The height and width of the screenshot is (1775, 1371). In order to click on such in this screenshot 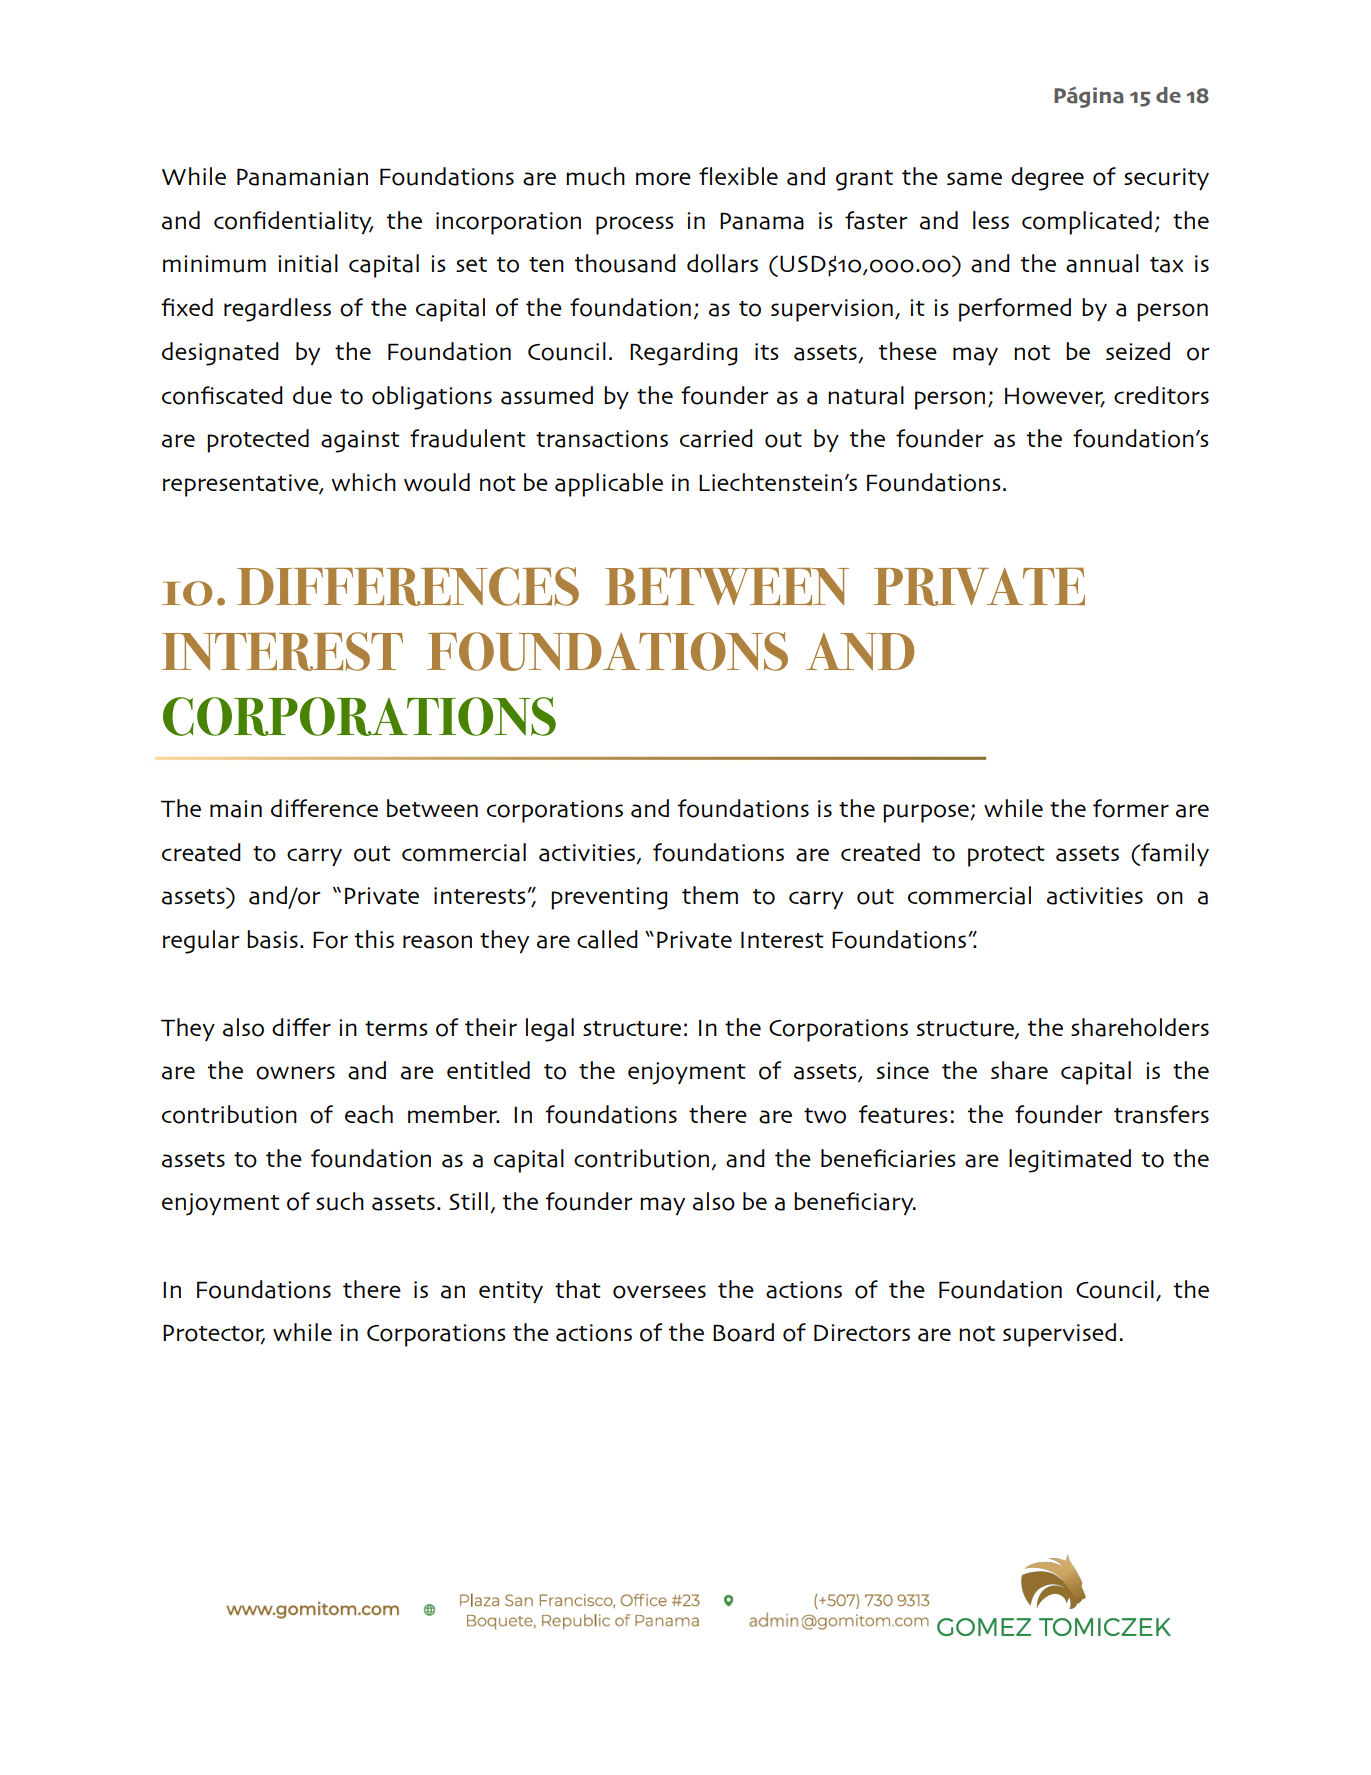, I will do `click(340, 1201)`.
